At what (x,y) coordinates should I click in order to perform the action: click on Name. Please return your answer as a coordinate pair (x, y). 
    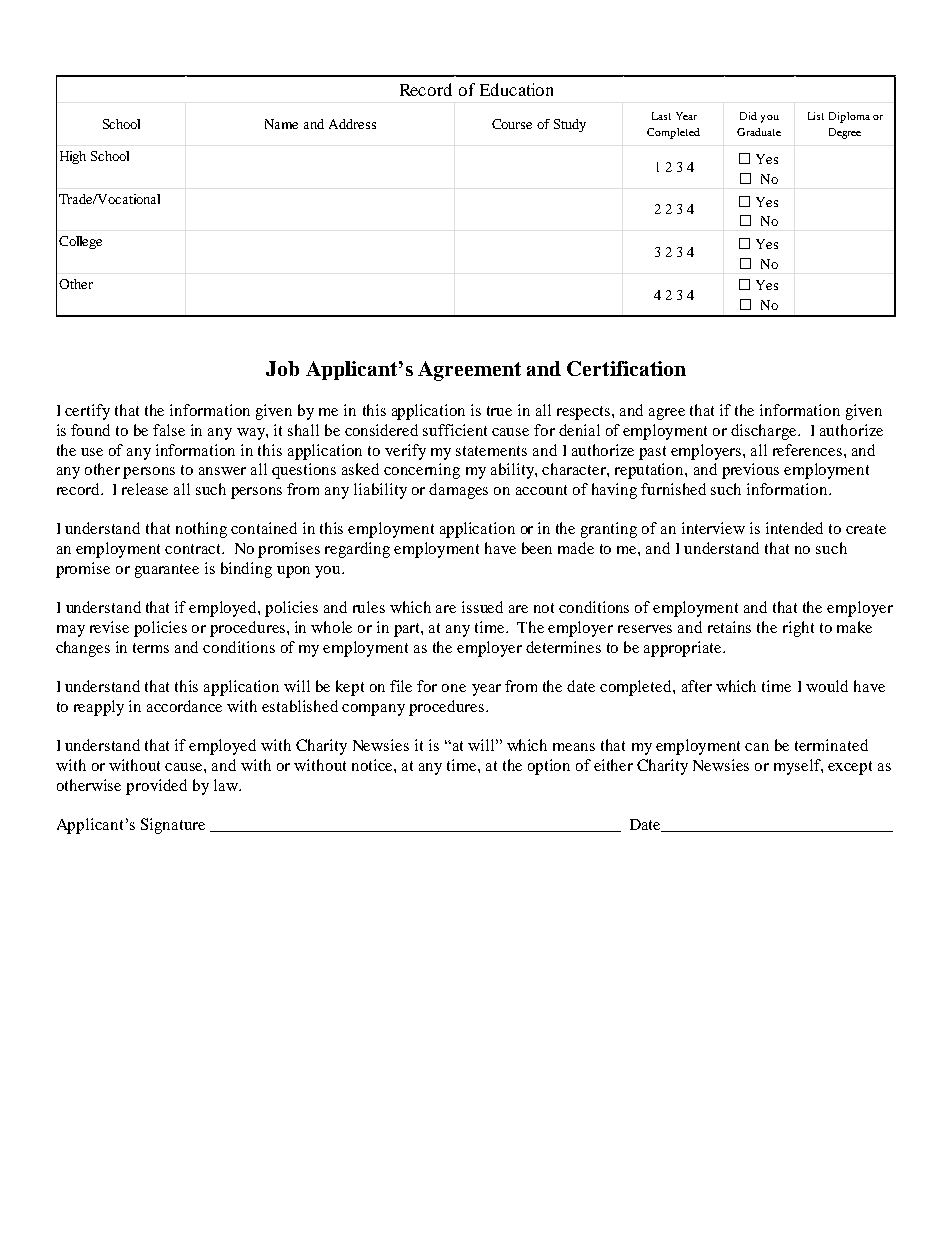
    Looking at the image, I should click on (281, 124).
